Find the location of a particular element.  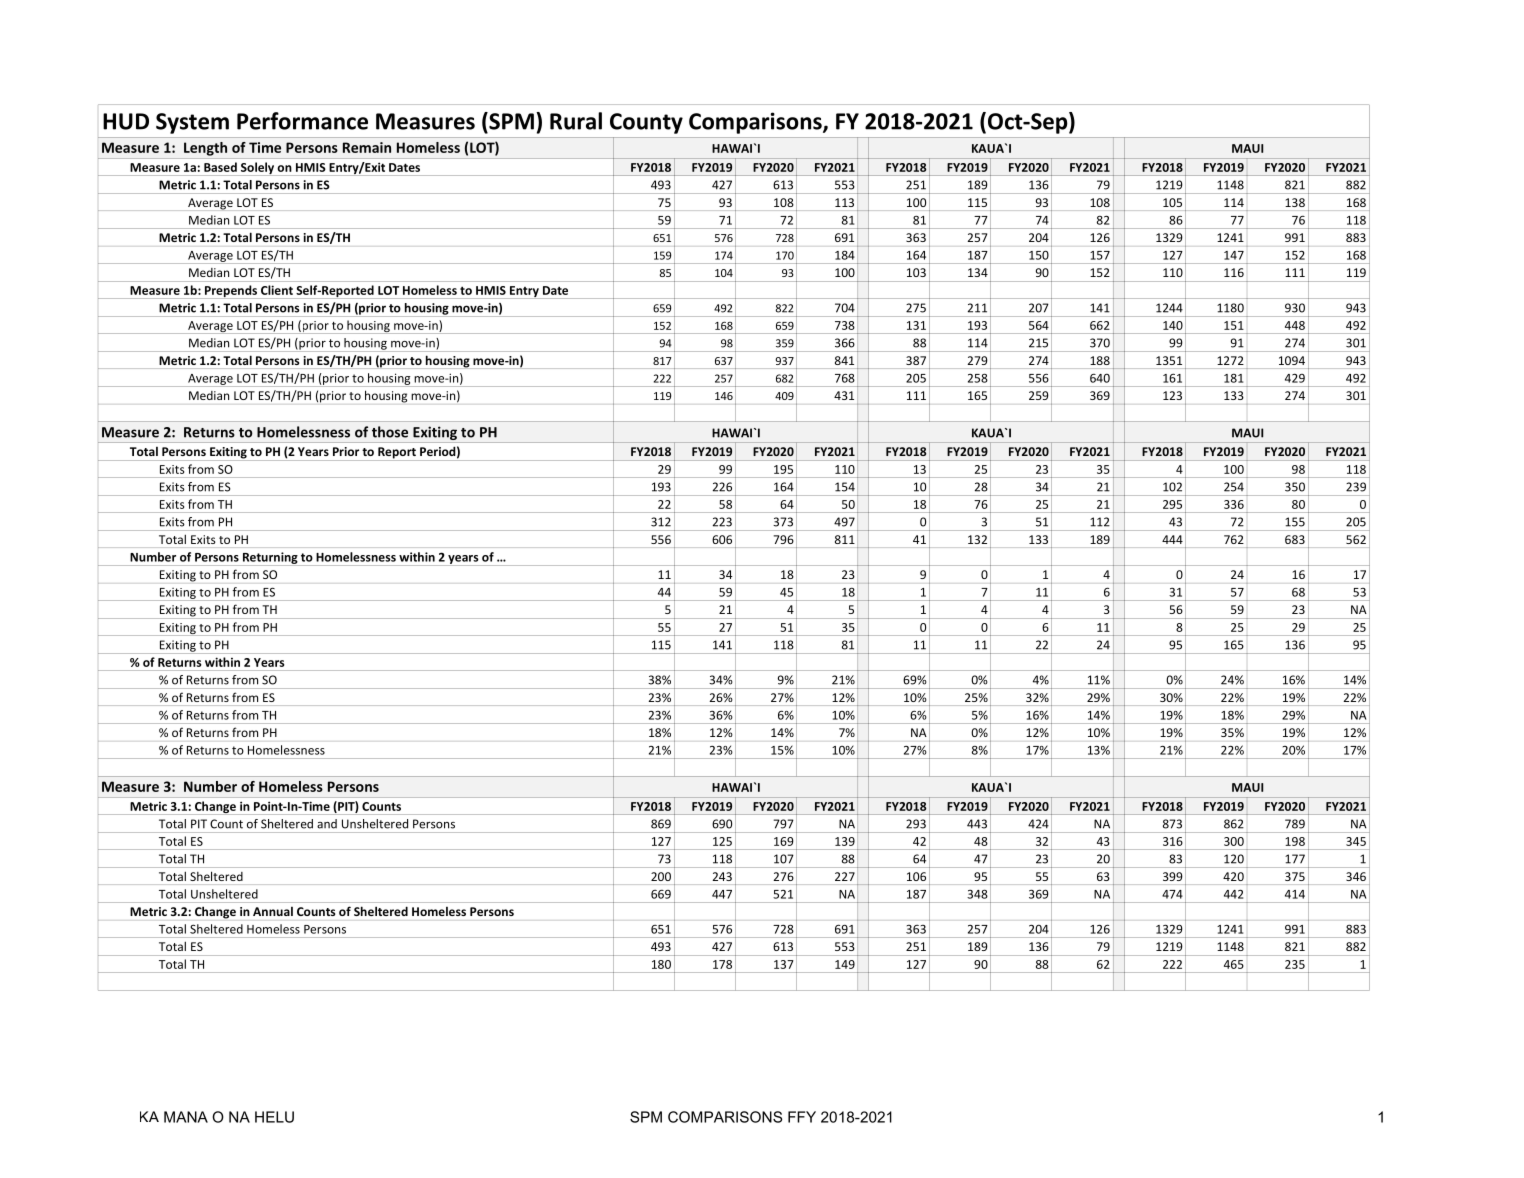

Remain is located at coordinates (367, 147).
